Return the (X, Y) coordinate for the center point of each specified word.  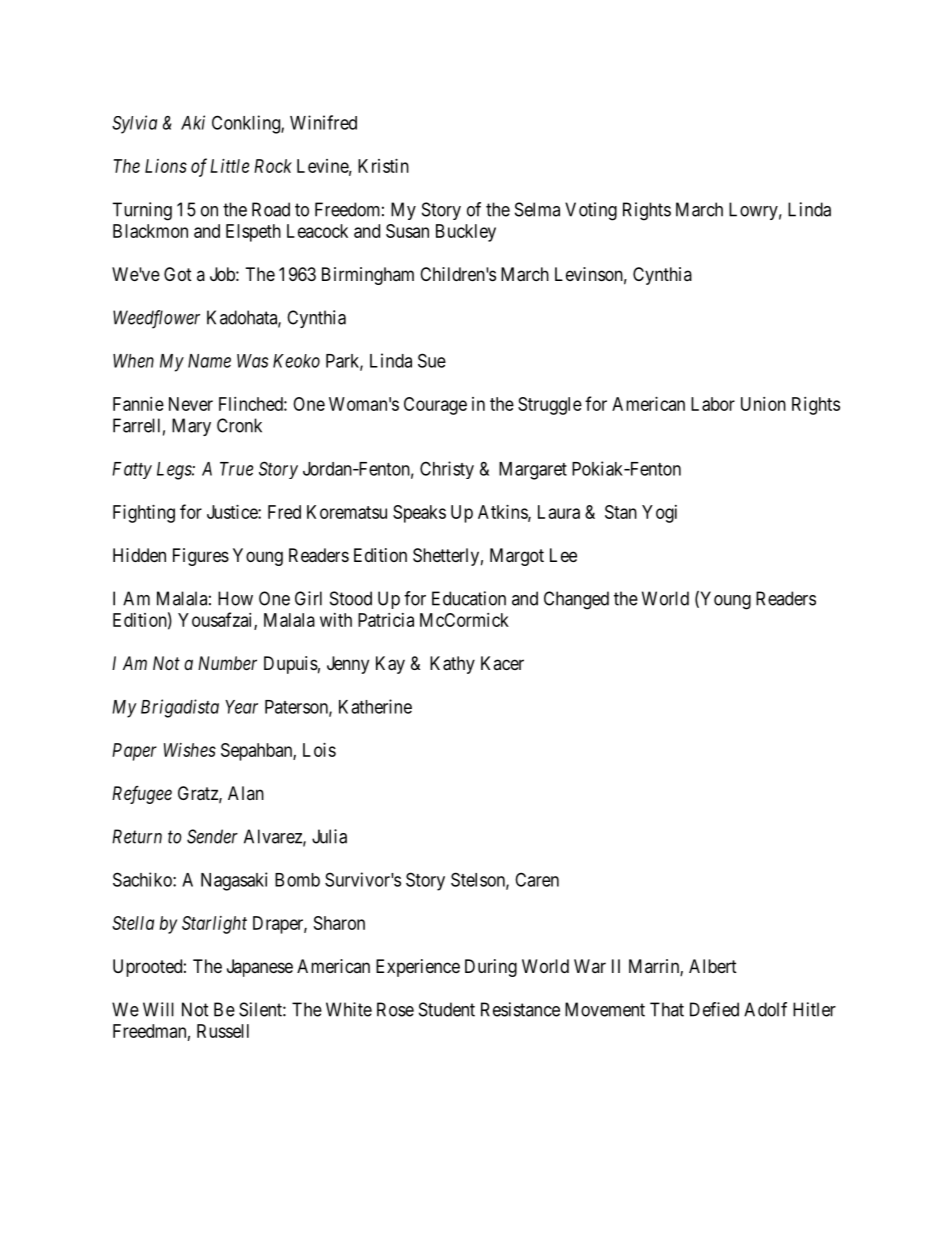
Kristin (383, 166)
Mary (191, 427)
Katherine (375, 706)
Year (241, 707)
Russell (223, 1031)
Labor (713, 404)
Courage (435, 406)
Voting (591, 211)
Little (229, 166)
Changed (576, 600)
